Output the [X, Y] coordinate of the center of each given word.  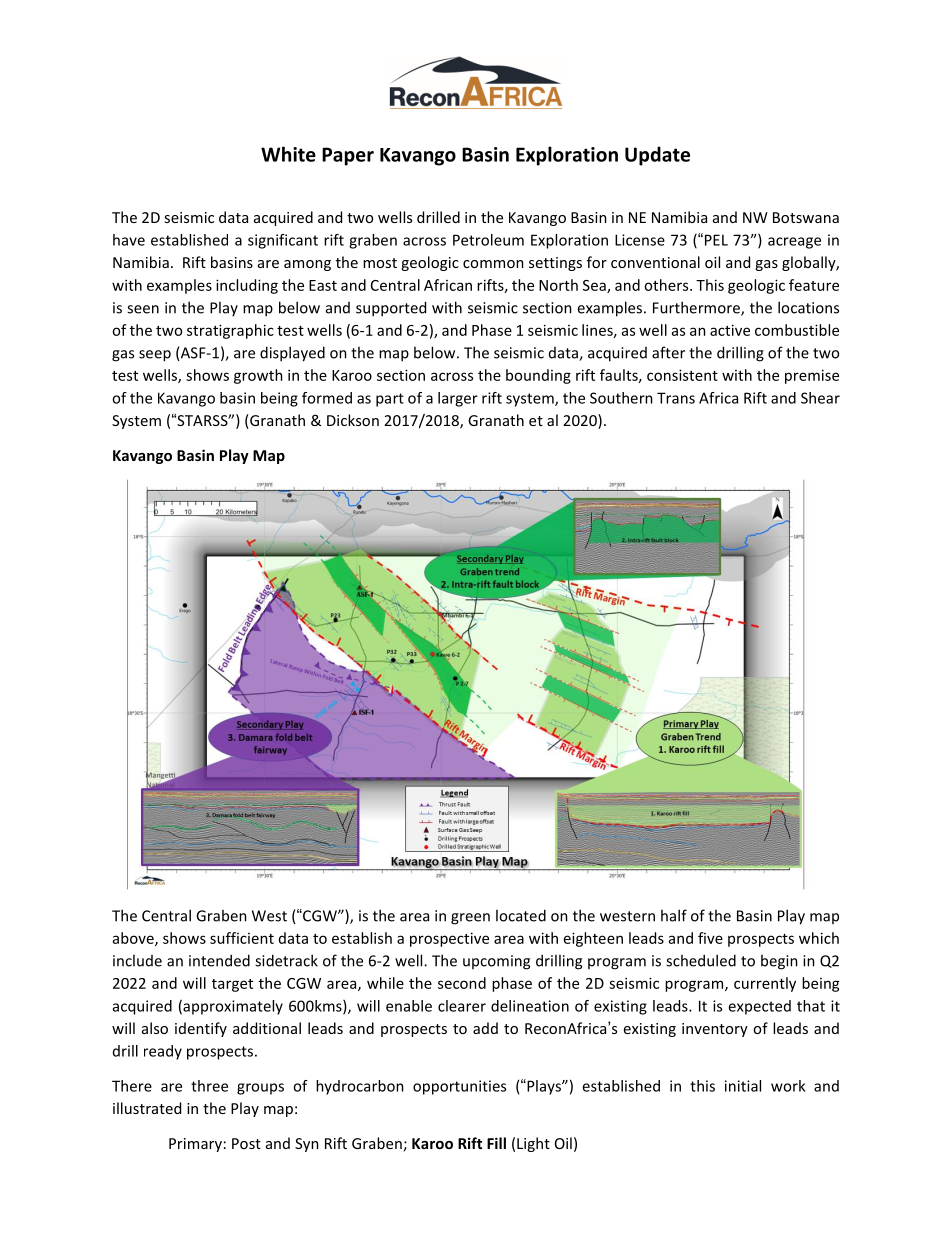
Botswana [806, 217]
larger [458, 399]
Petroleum [488, 240]
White [288, 154]
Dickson [353, 420]
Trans [676, 398]
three [209, 1086]
